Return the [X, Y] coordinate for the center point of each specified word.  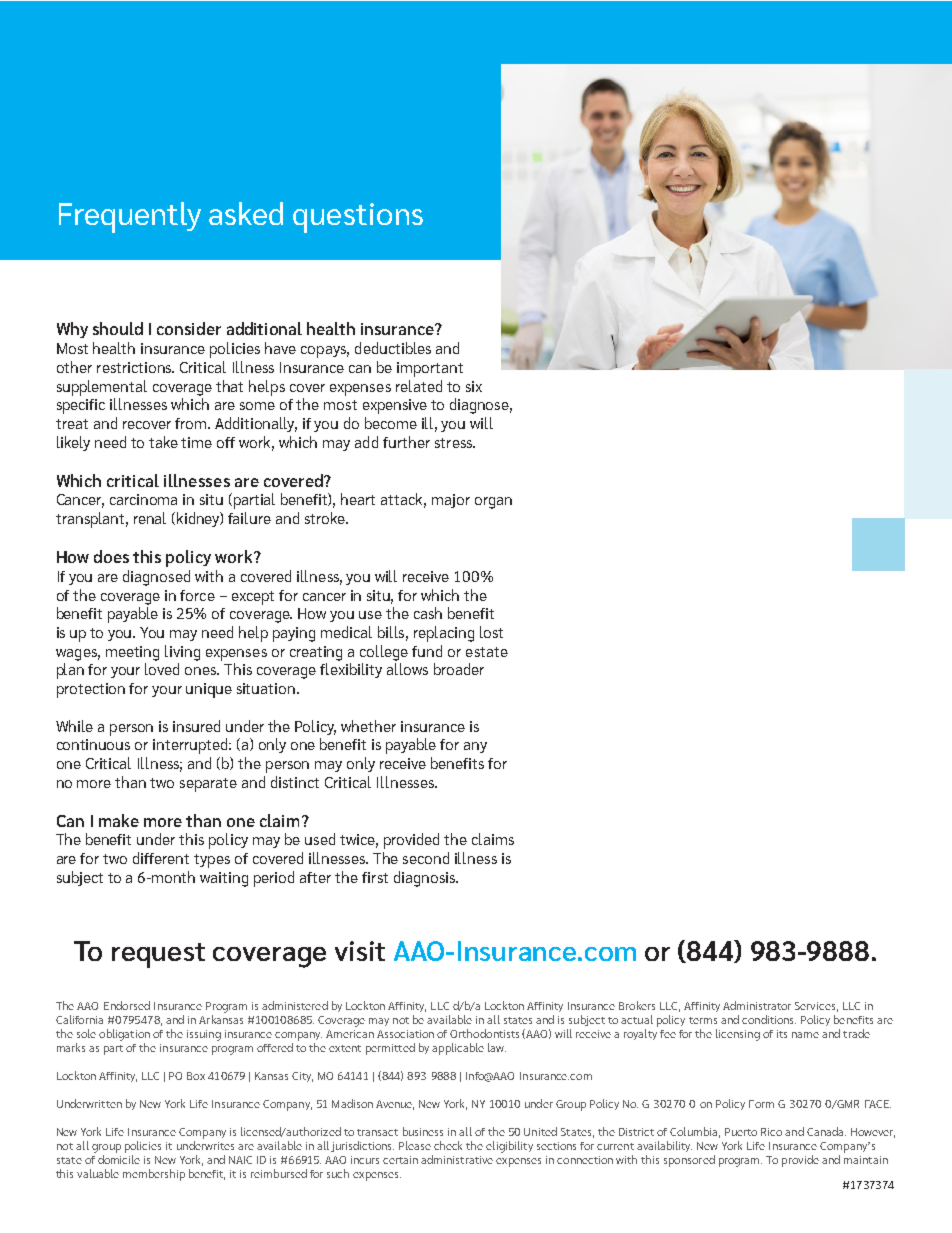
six [474, 386]
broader [459, 669]
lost [491, 632]
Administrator [757, 1005]
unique [209, 690]
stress [455, 443]
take [163, 442]
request [158, 955]
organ [493, 503]
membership [154, 1175]
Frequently [130, 217]
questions [358, 218]
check [448, 1145]
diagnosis [425, 879]
